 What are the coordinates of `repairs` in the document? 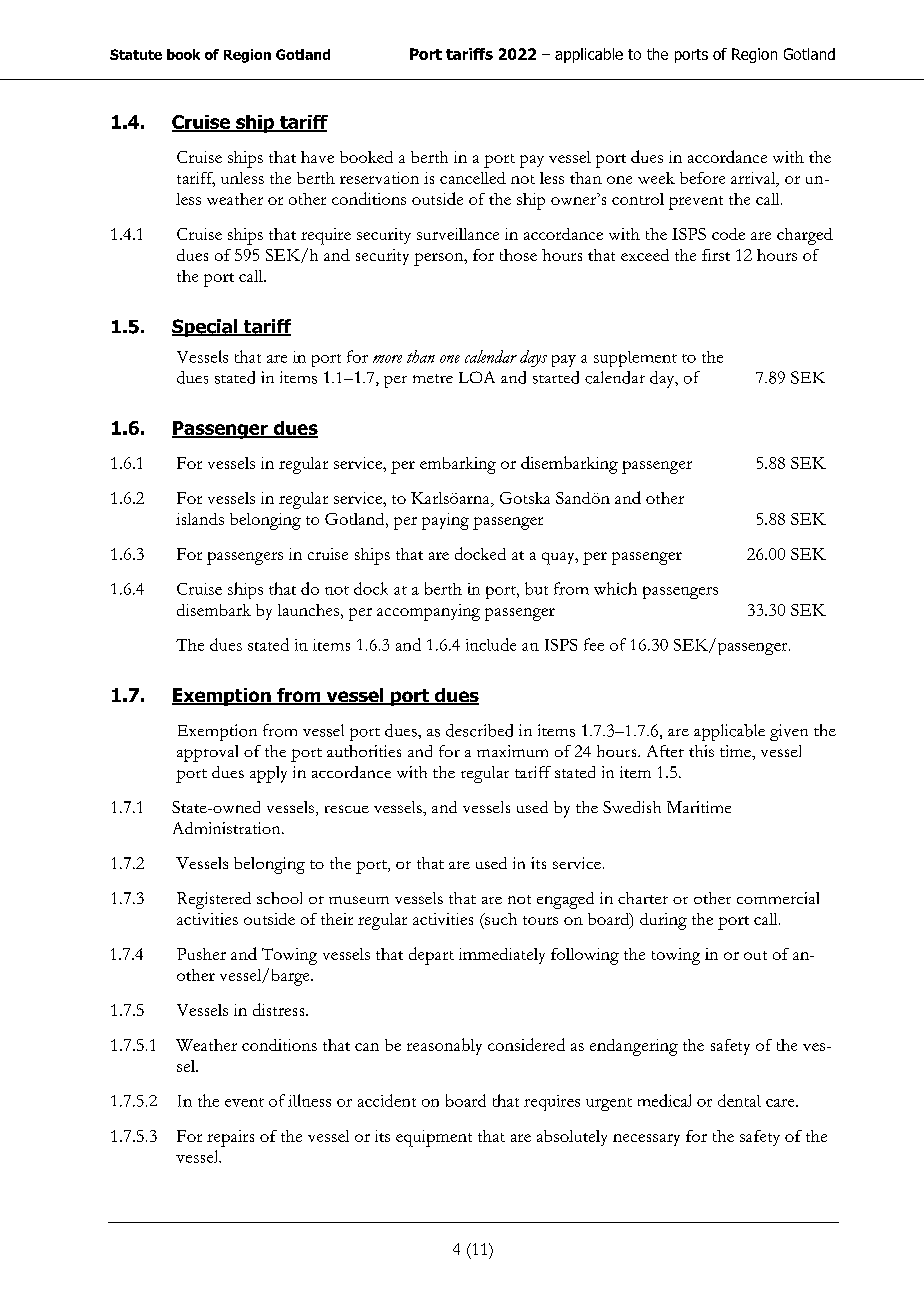 It's located at (230, 1138).
